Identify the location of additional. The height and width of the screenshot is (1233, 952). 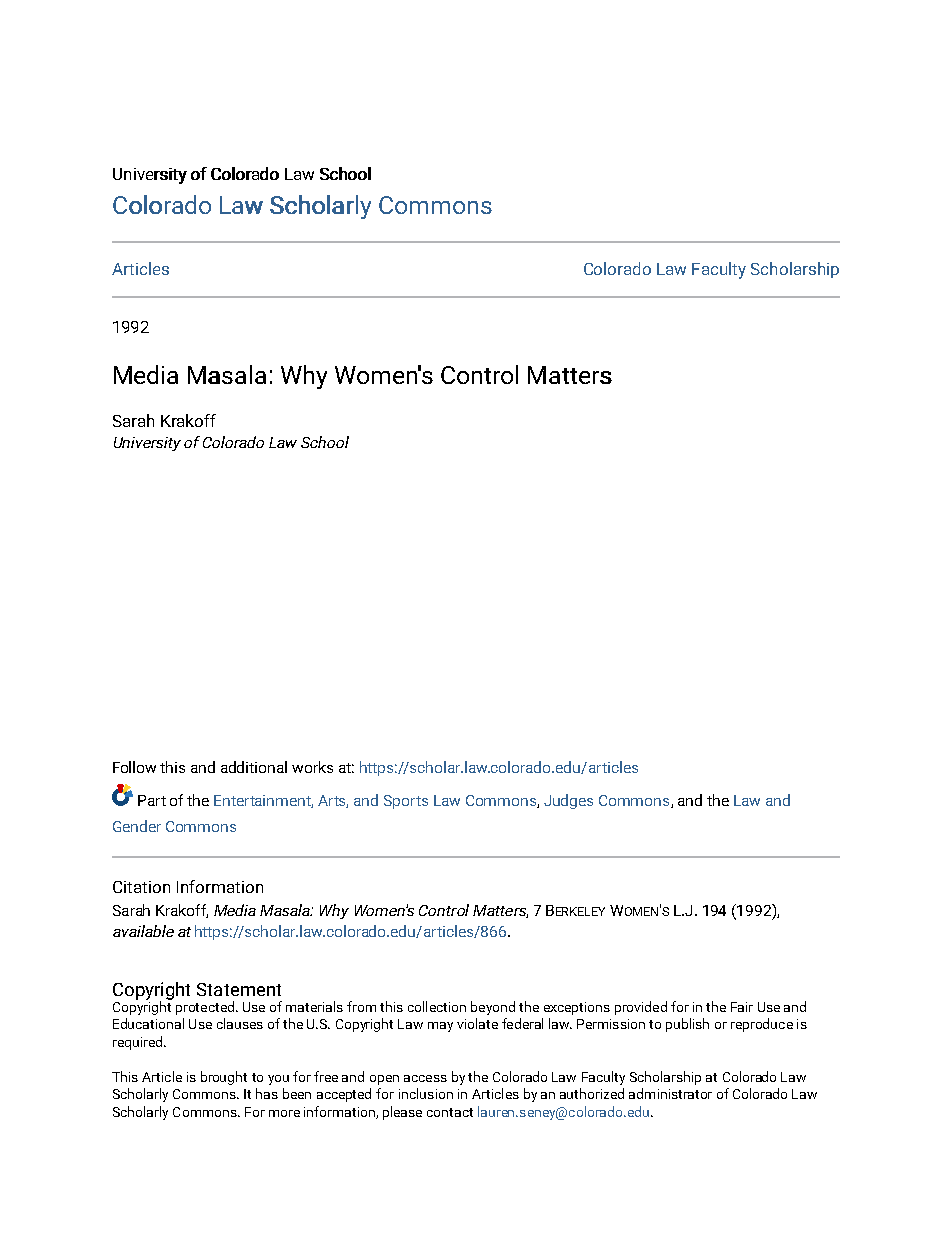
(254, 767).
